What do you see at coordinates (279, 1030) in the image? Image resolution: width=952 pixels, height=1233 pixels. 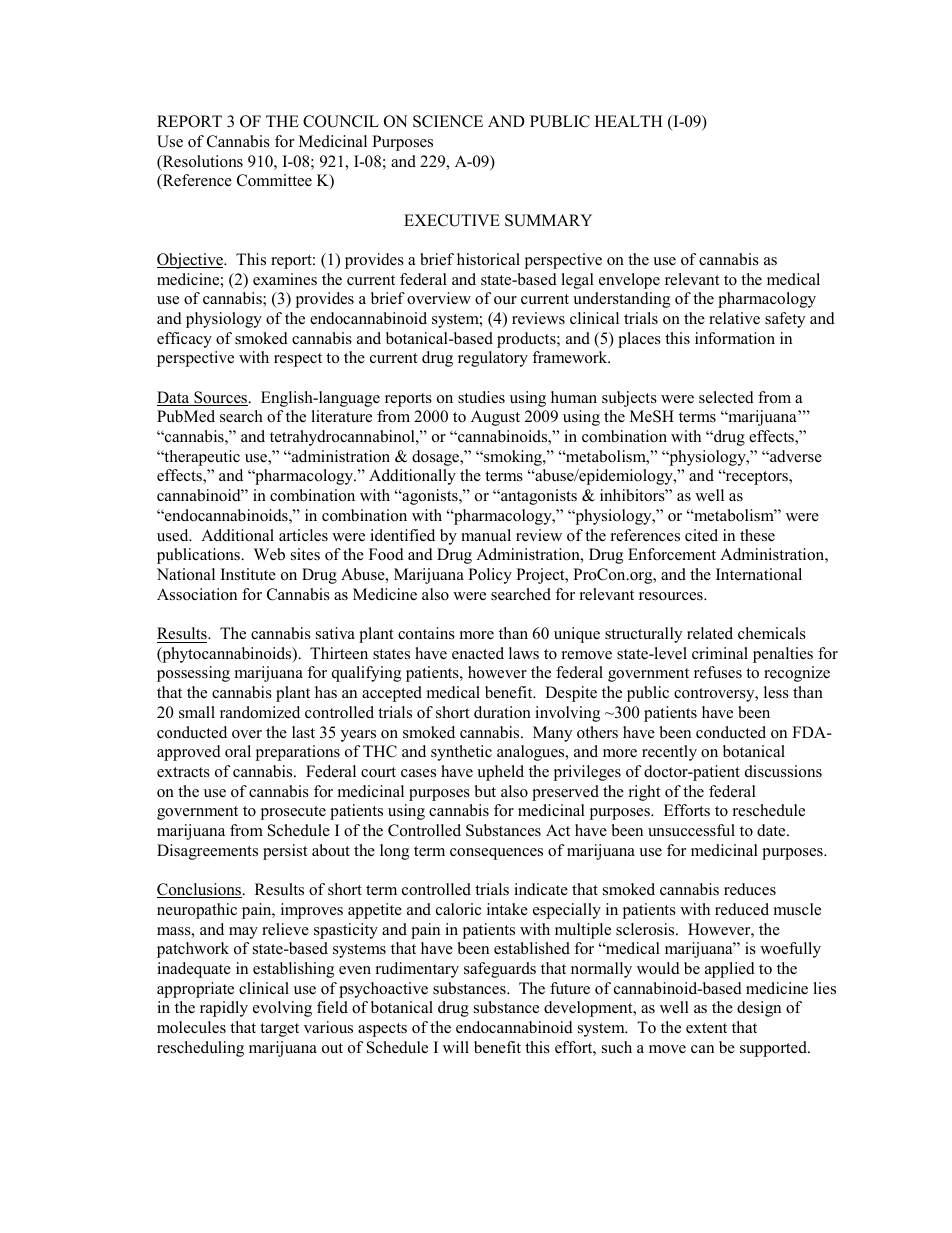 I see `target` at bounding box center [279, 1030].
